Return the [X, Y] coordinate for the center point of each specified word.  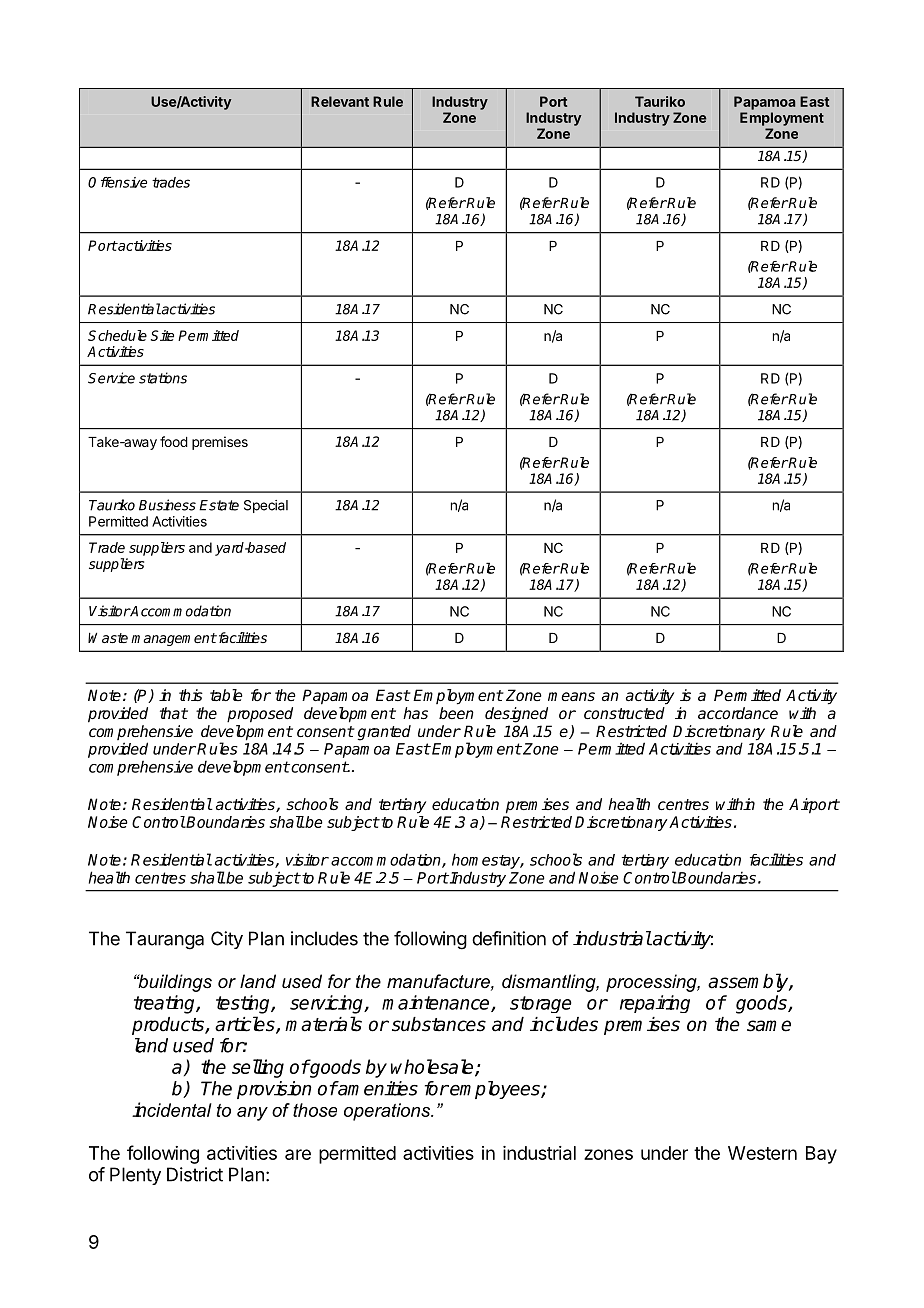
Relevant [340, 101]
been [456, 713]
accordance [738, 713]
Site [162, 335]
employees [495, 1090]
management [174, 639]
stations [163, 378]
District [195, 1174]
